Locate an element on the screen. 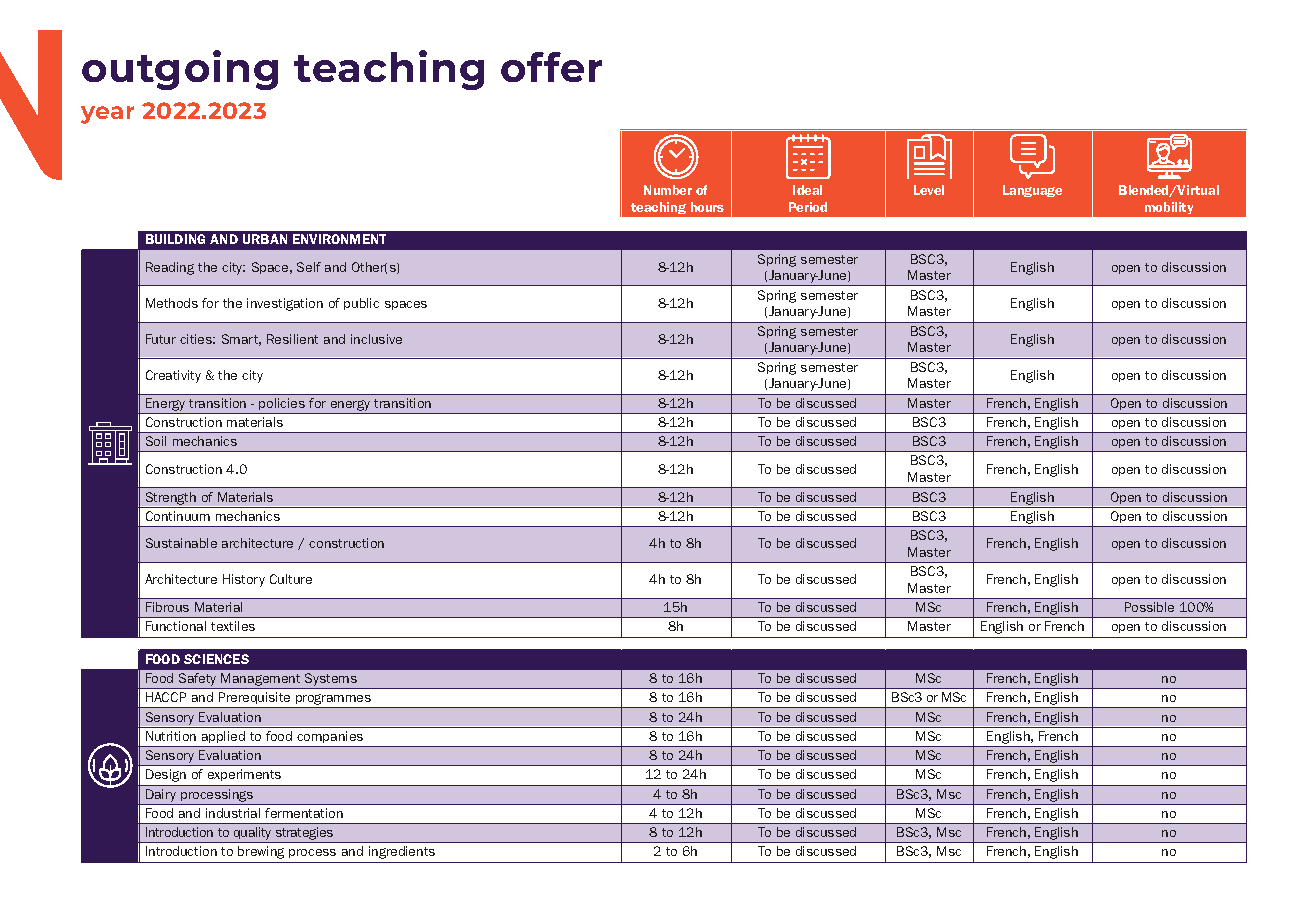 The height and width of the screenshot is (924, 1308). Language is located at coordinates (1032, 191).
